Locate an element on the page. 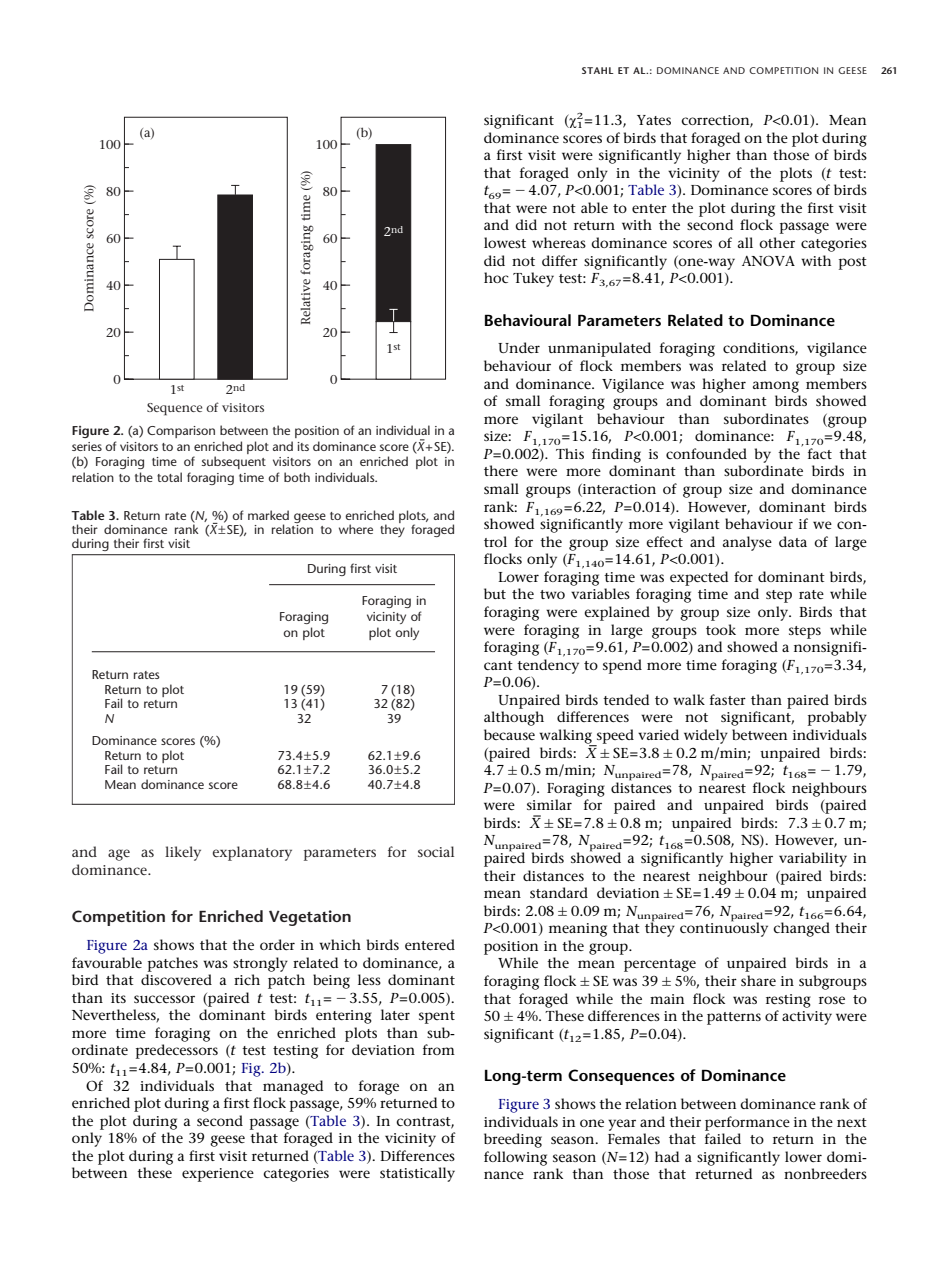 The image size is (952, 1271). performance is located at coordinates (747, 1123).
